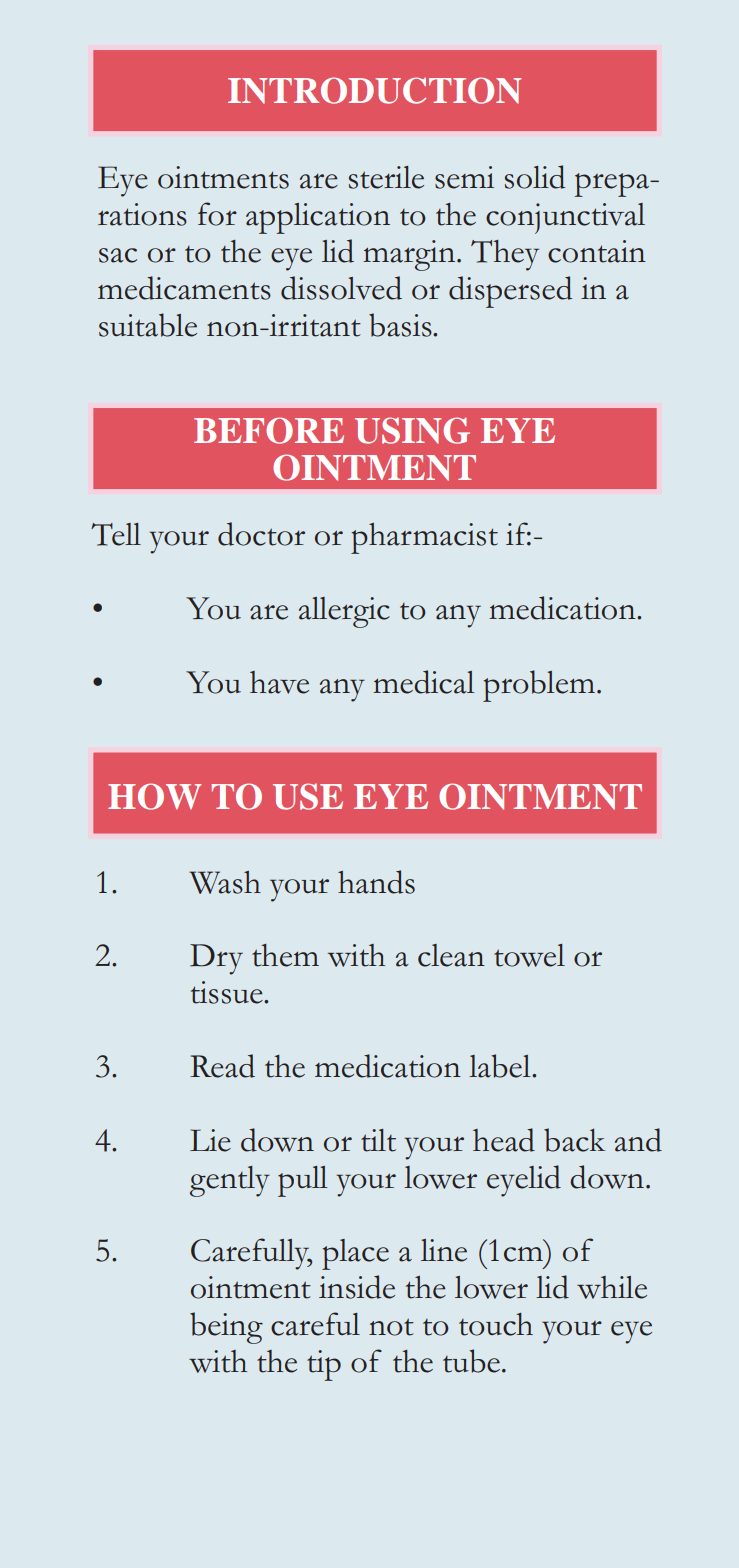 This screenshot has width=739, height=1568. Describe the element at coordinates (344, 612) in the screenshot. I see `allergic` at that location.
